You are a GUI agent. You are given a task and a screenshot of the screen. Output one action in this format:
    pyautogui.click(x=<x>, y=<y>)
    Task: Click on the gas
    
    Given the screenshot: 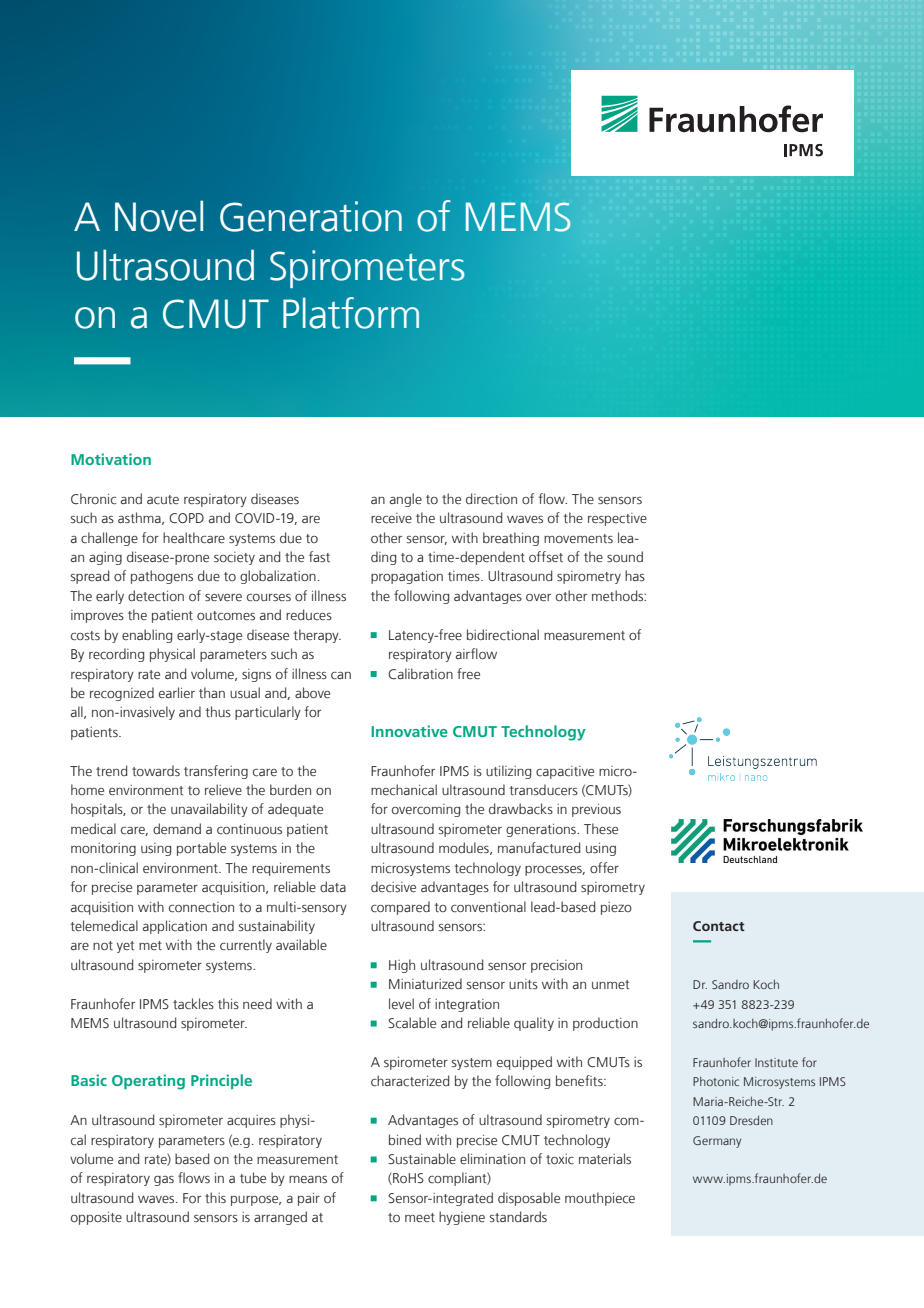 What is the action you would take?
    pyautogui.click(x=164, y=1181)
